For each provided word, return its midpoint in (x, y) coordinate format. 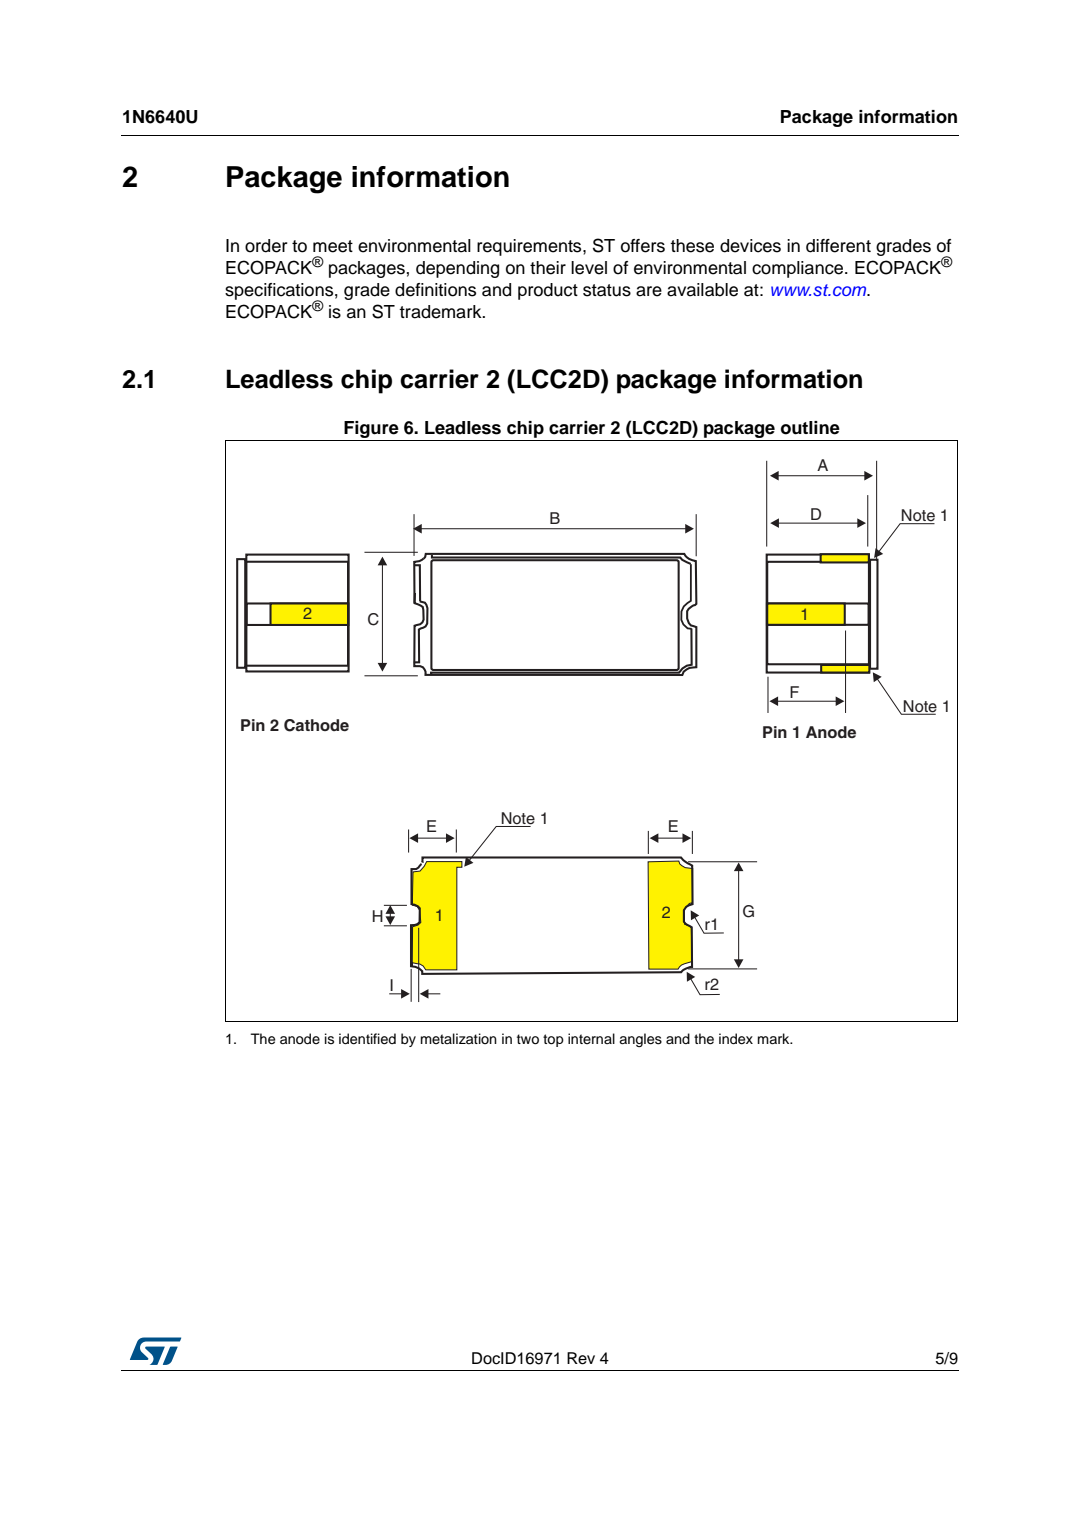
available (702, 290)
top (553, 1040)
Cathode (316, 725)
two (528, 1039)
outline (810, 428)
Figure (371, 429)
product (548, 291)
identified (367, 1039)
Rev (581, 1358)
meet (333, 246)
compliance (799, 269)
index (736, 1039)
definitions (435, 290)
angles (640, 1040)
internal (591, 1038)
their (548, 268)
